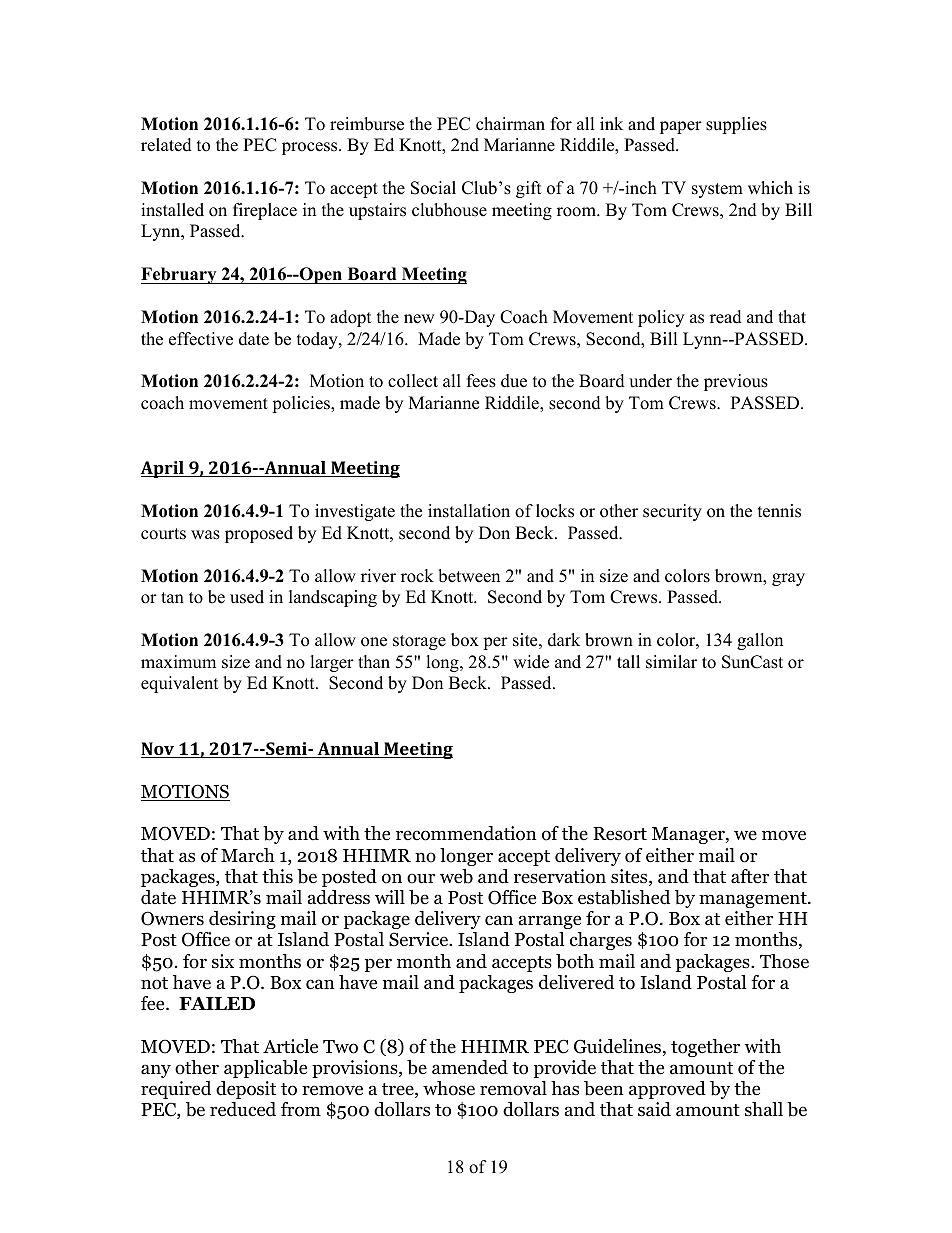  What do you see at coordinates (736, 125) in the page?
I see `supplies` at bounding box center [736, 125].
